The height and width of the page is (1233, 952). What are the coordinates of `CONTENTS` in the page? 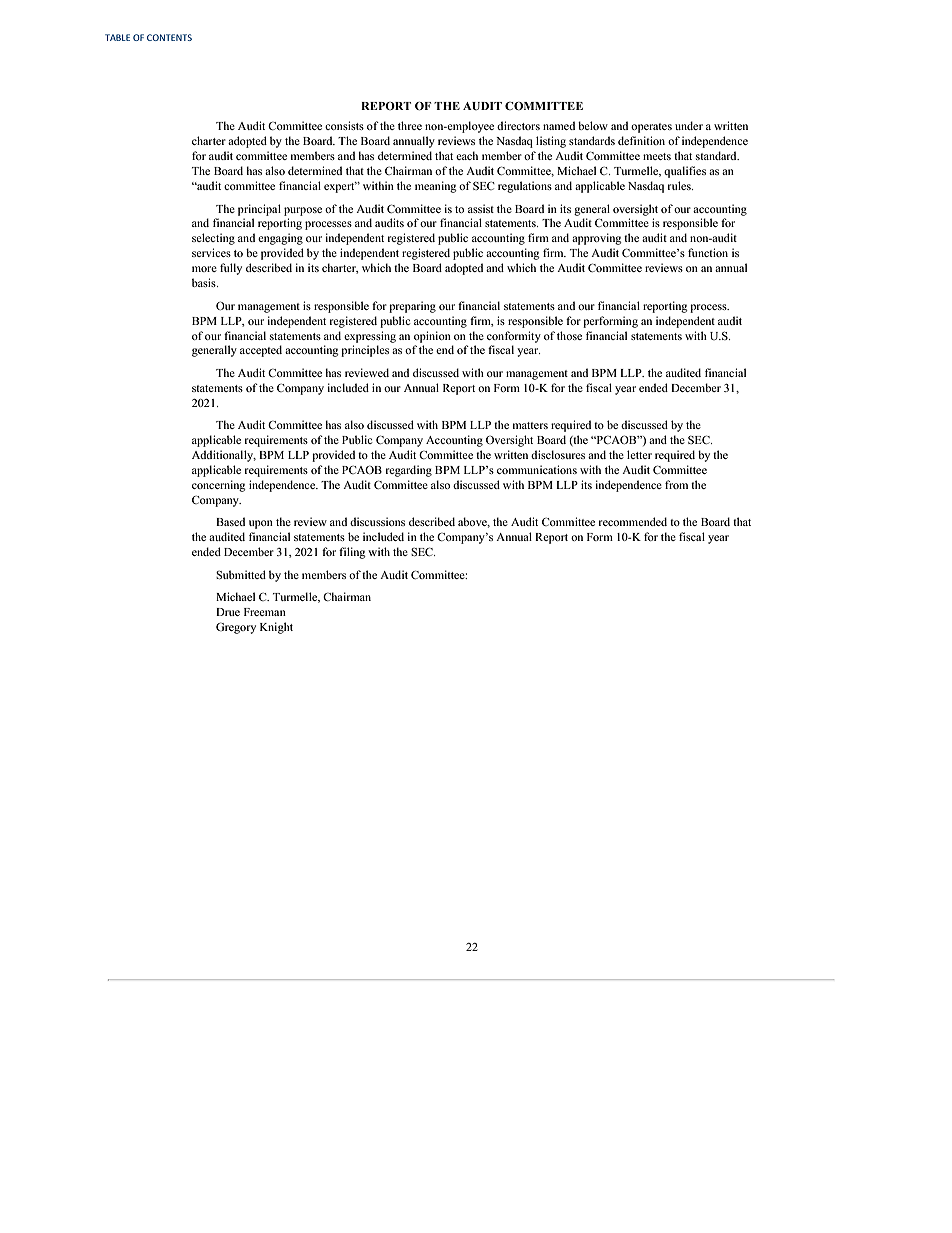 It's located at (169, 37).
